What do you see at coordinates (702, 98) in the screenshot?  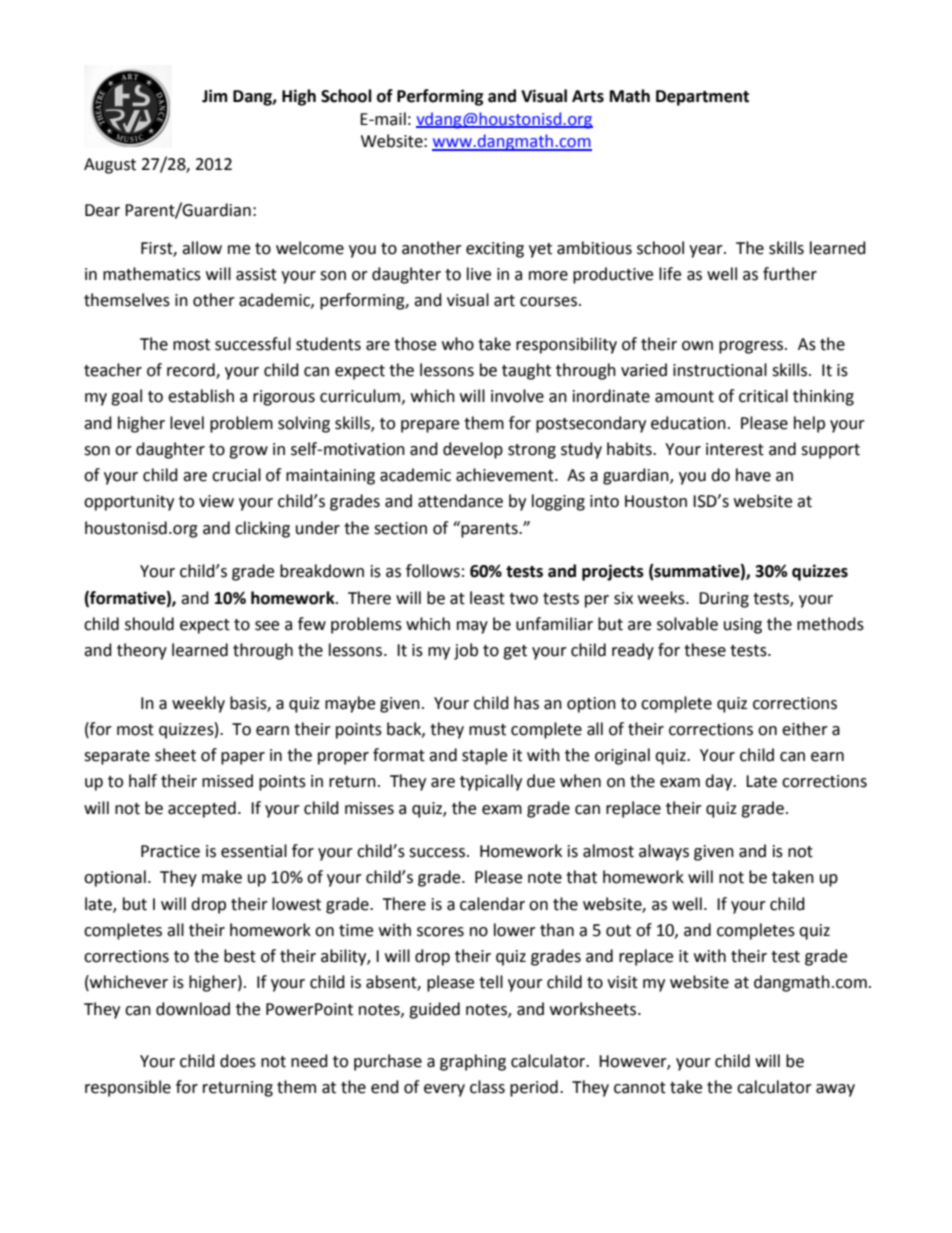 I see `Department` at bounding box center [702, 98].
